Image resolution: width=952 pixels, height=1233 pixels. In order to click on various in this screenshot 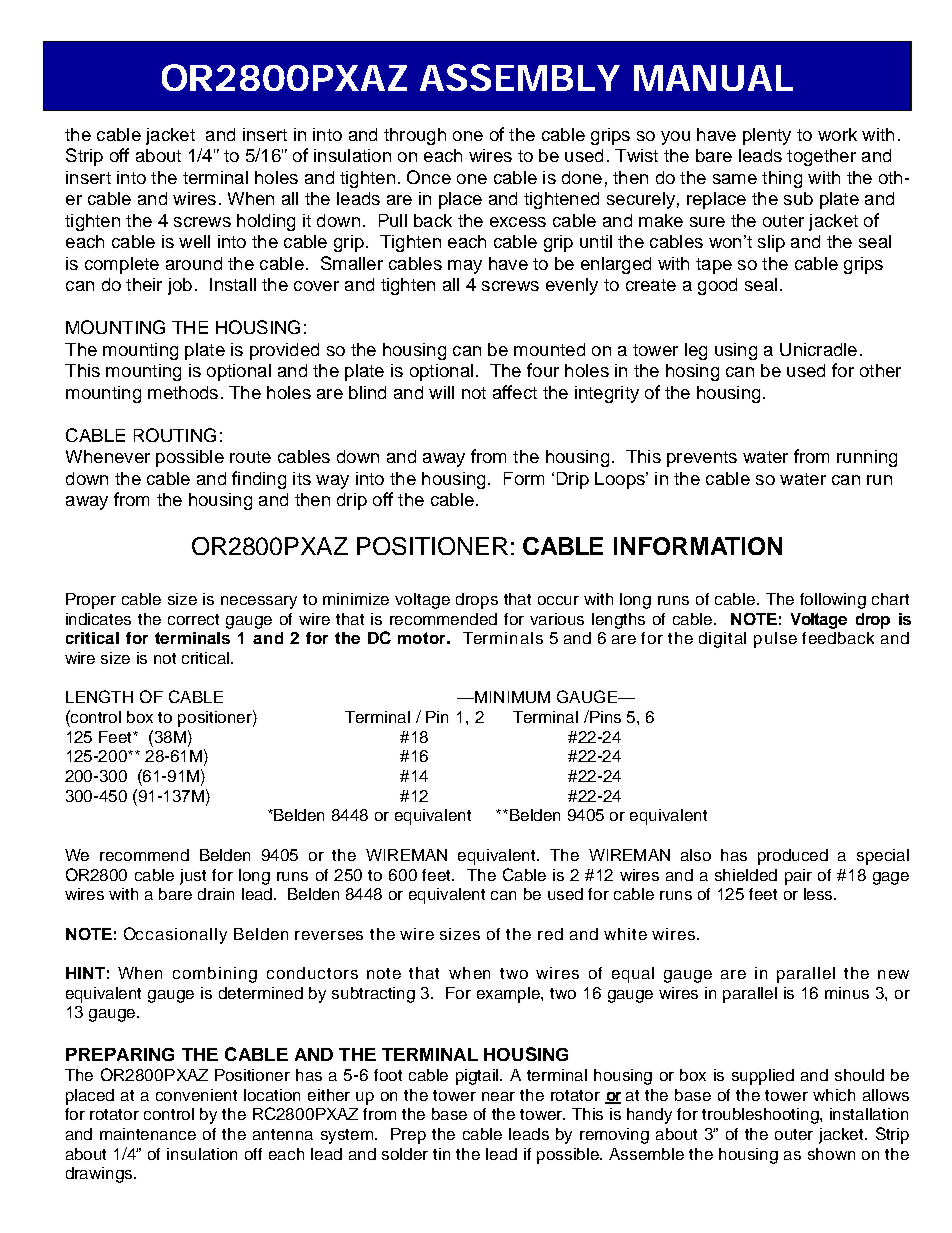, I will do `click(557, 619)`.
